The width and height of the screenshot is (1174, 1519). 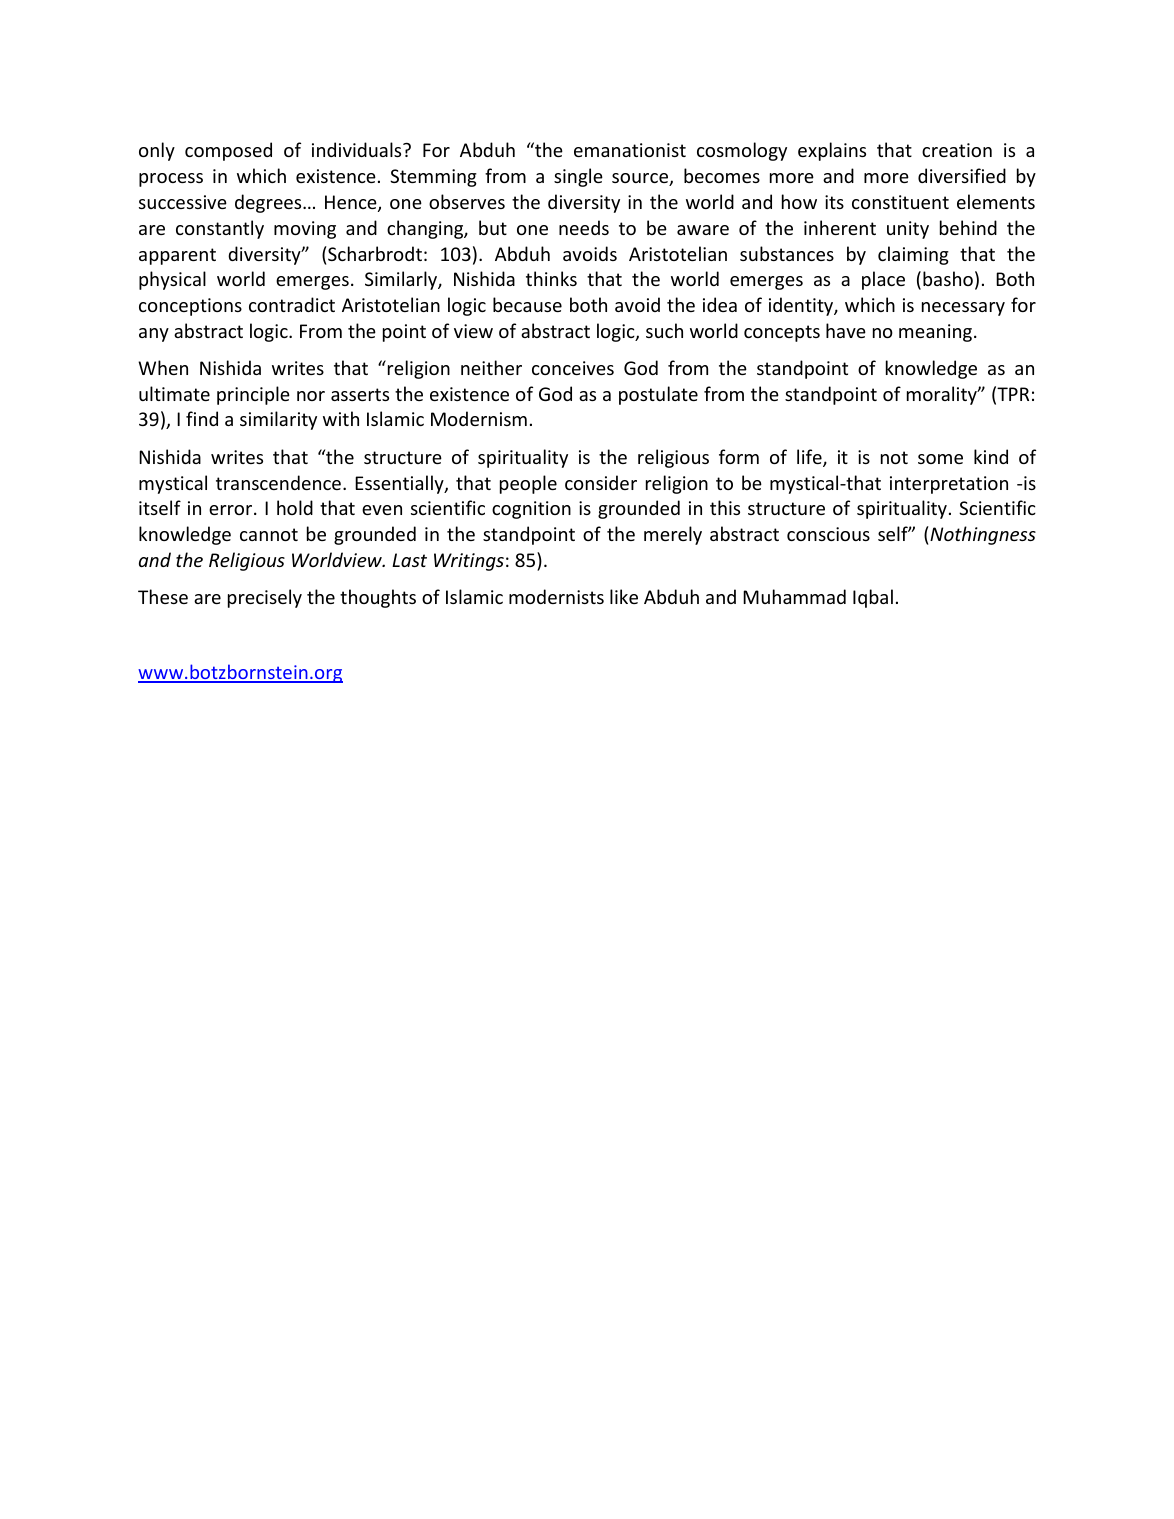 What do you see at coordinates (265, 598) in the screenshot?
I see `precisely` at bounding box center [265, 598].
